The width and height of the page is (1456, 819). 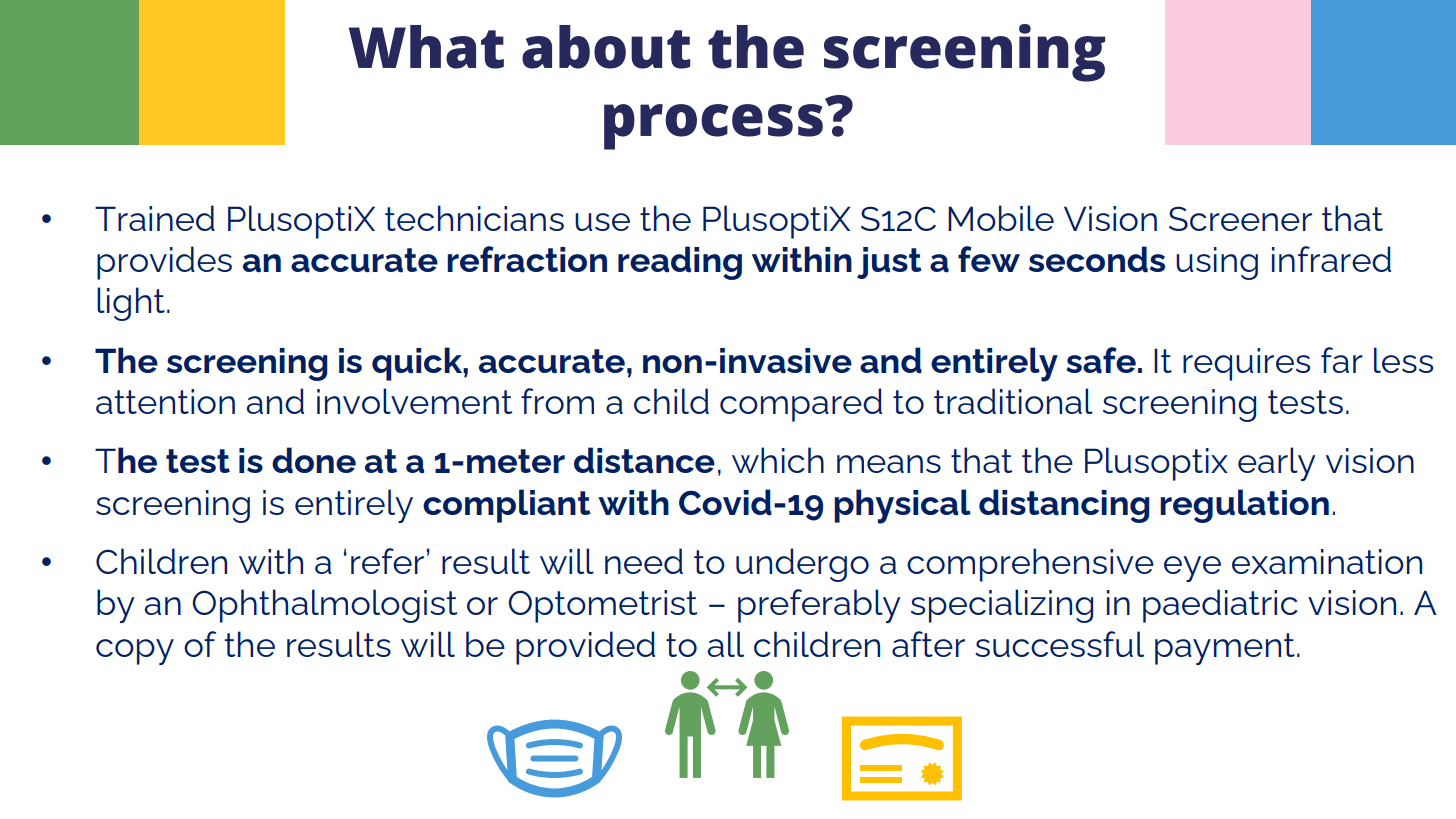 I want to click on all, so click(x=726, y=644).
